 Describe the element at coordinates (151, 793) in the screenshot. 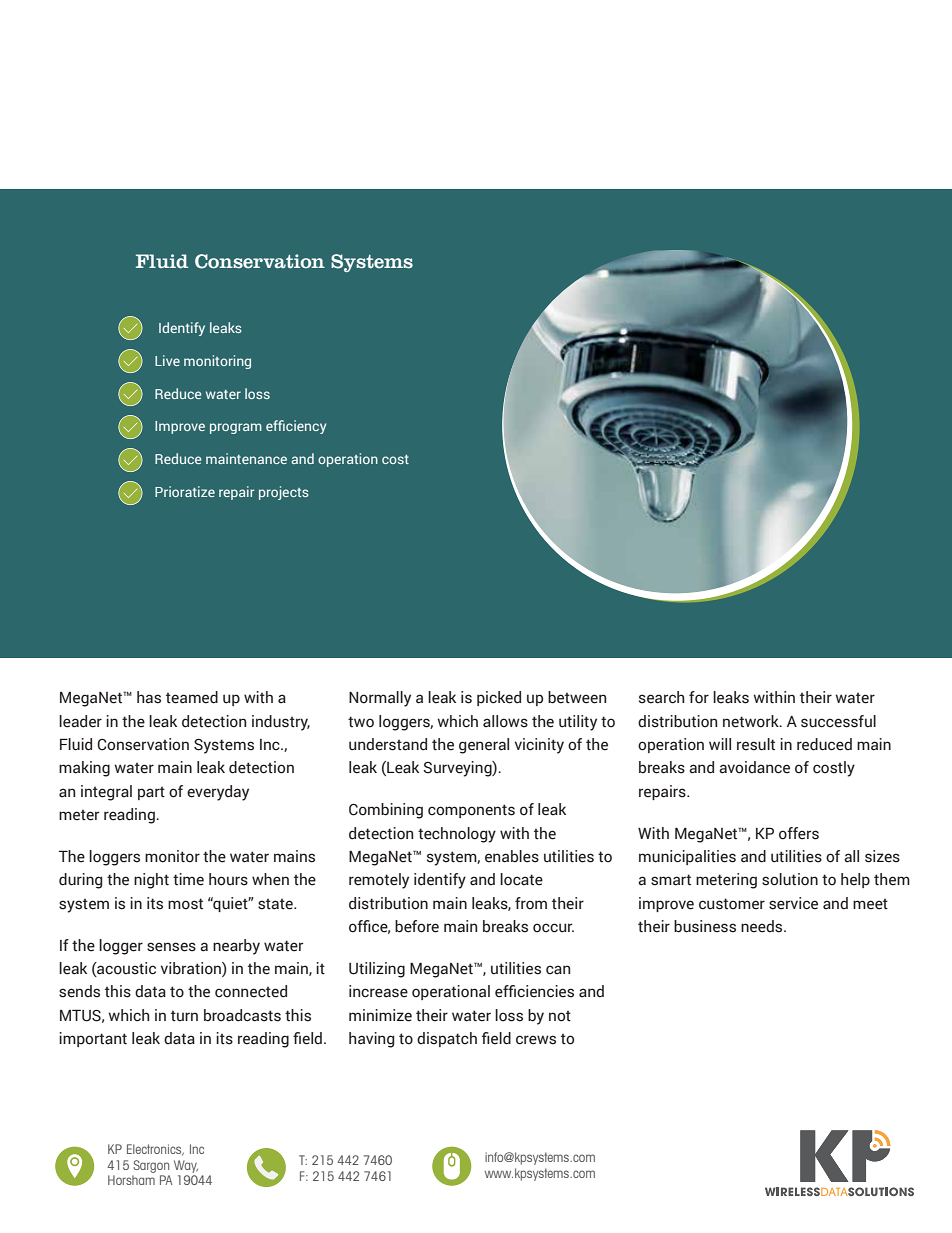

I see `part` at that location.
